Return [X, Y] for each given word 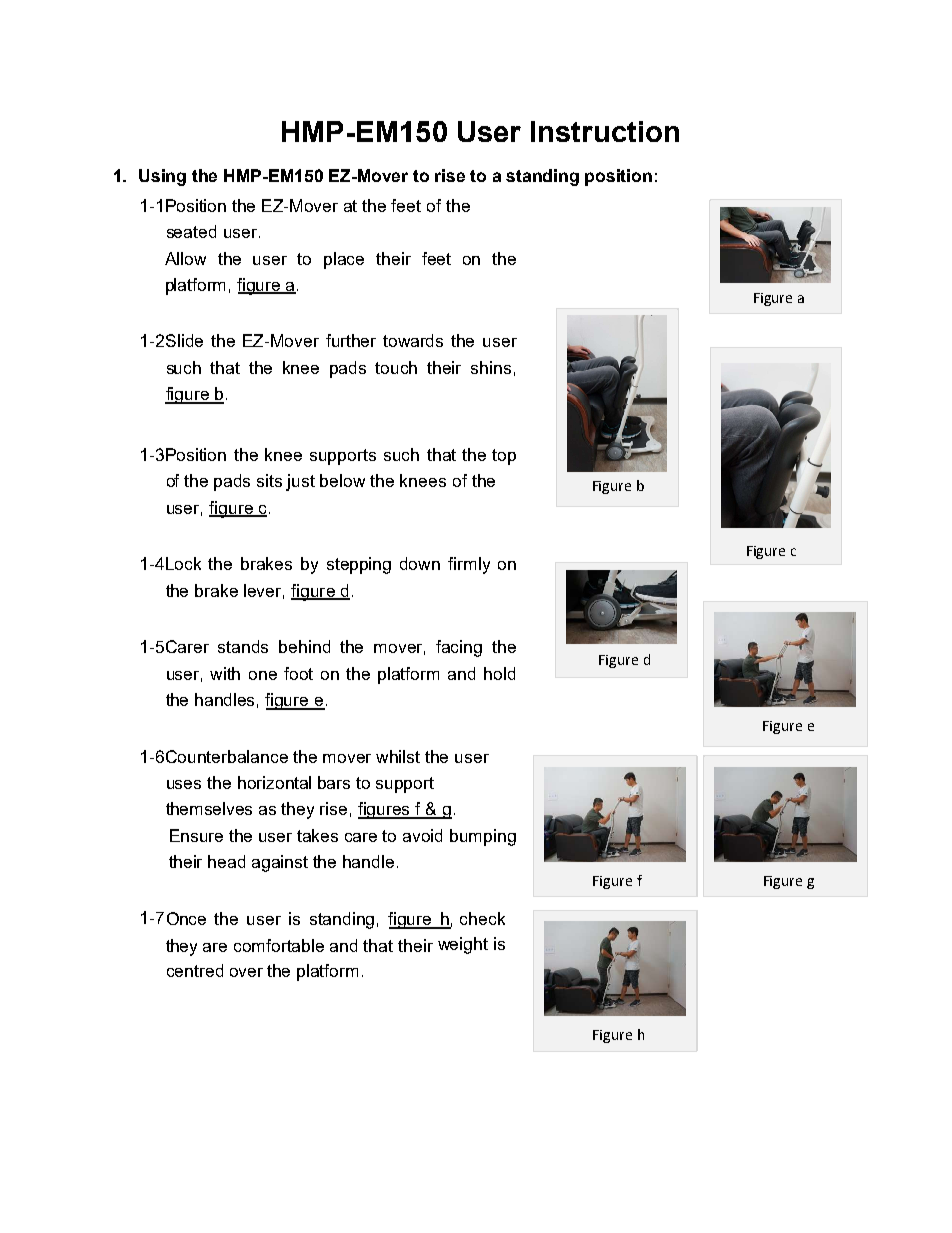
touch [396, 367]
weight [463, 945]
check [482, 918]
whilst [398, 756]
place [344, 260]
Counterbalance [227, 756]
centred [195, 970]
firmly [469, 565]
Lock [183, 563]
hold [499, 673]
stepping [359, 565]
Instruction [605, 131]
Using [162, 177]
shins [491, 367]
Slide [184, 340]
